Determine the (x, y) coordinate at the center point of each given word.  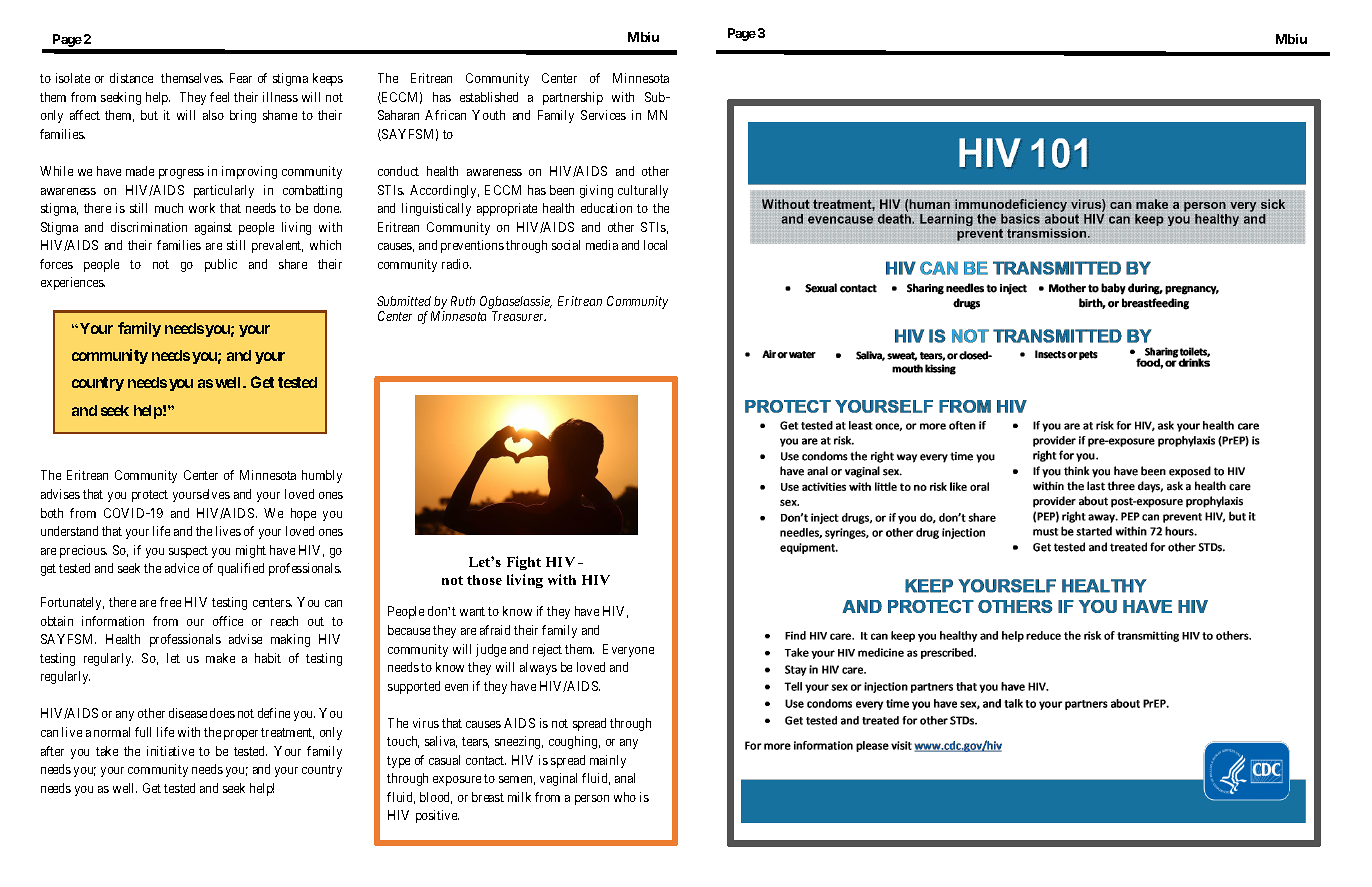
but (149, 115)
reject (547, 650)
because (409, 630)
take (107, 751)
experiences (73, 283)
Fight (524, 563)
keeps (328, 79)
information (113, 621)
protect (150, 496)
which (325, 245)
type (398, 762)
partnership (573, 98)
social (566, 245)
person (592, 800)
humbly (322, 476)
